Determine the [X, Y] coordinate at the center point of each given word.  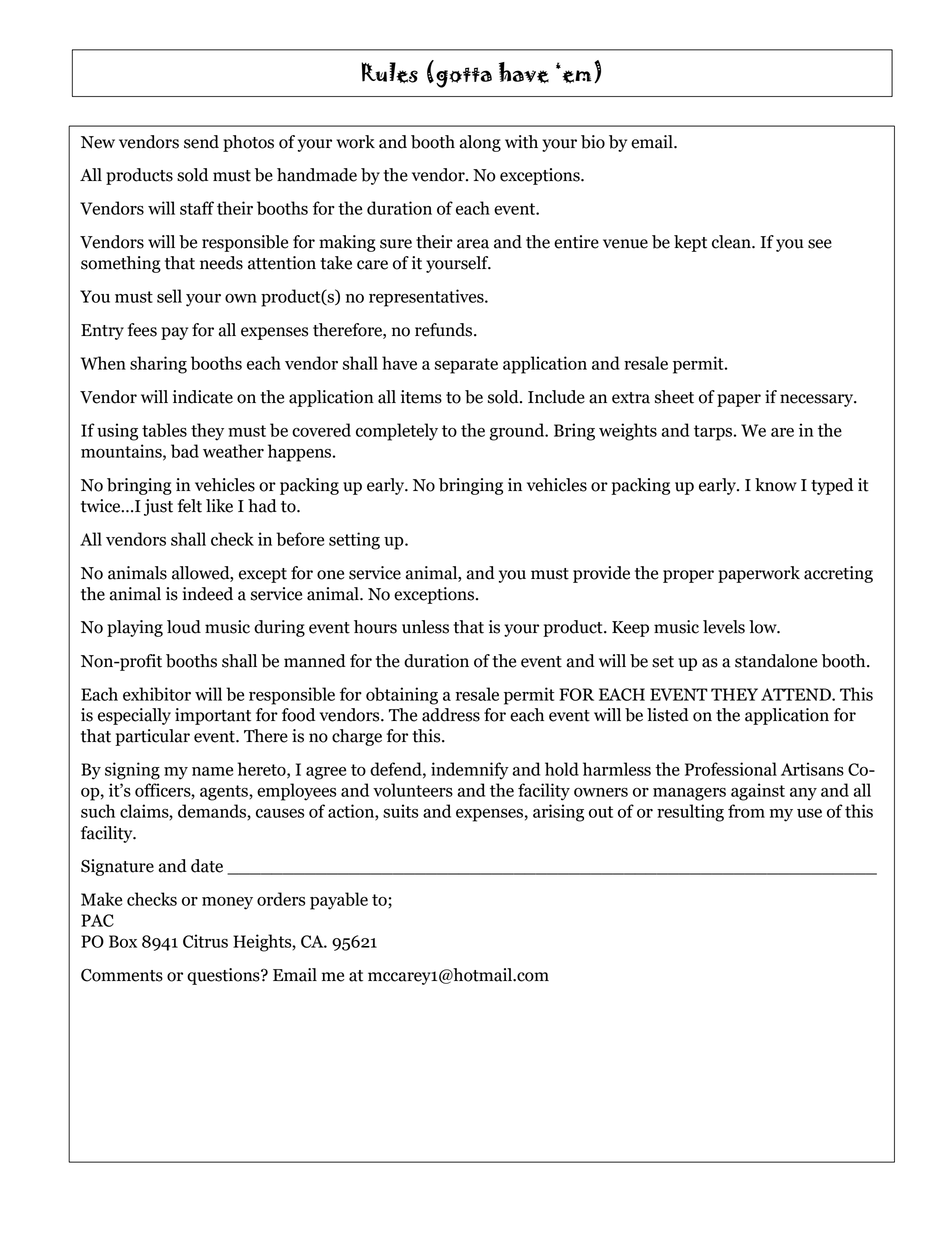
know [776, 485]
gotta [464, 77]
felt [190, 506]
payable [339, 901]
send [201, 142]
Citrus [205, 941]
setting [354, 541]
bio [593, 142]
